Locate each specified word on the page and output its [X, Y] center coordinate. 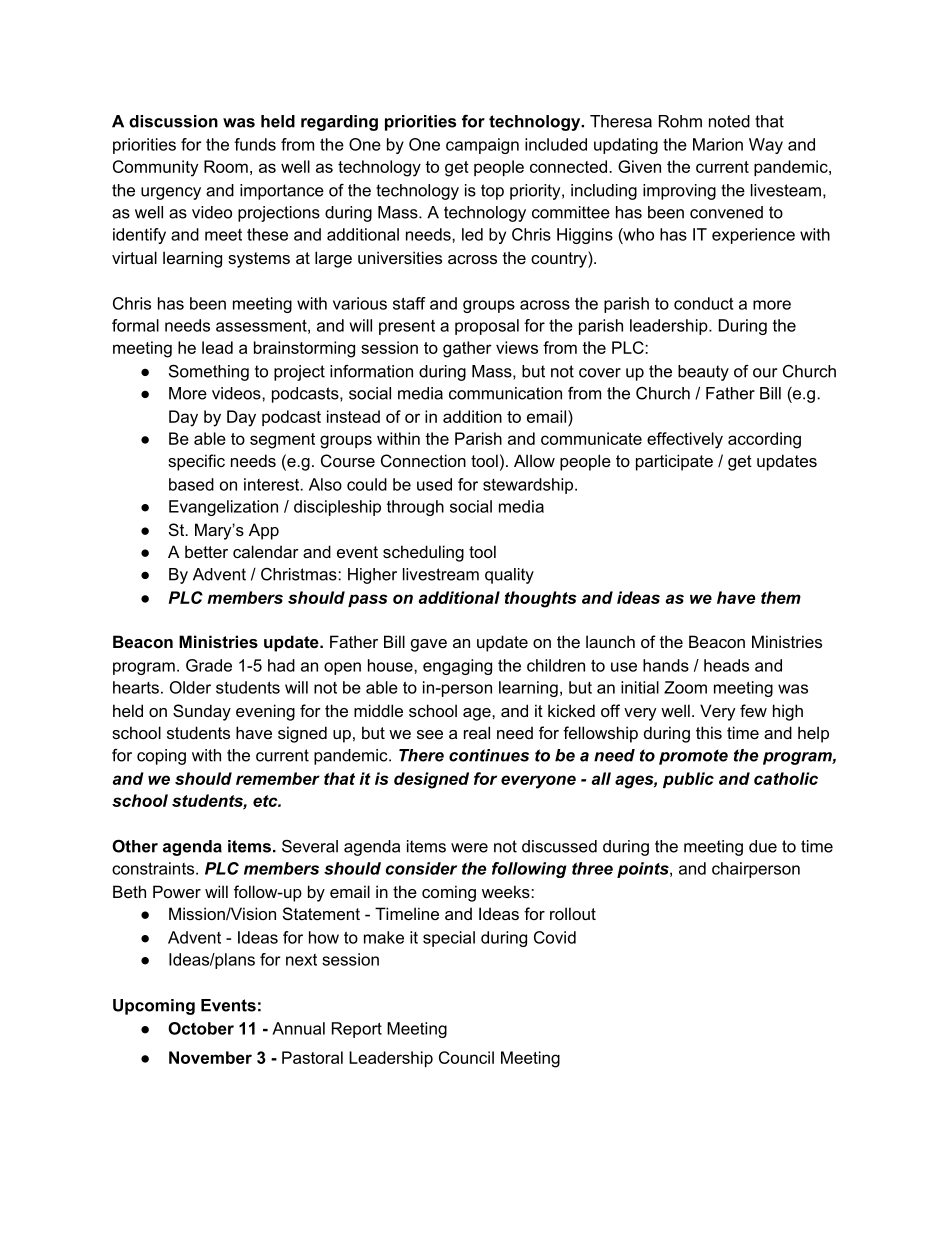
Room [226, 166]
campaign [482, 146]
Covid [555, 937]
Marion [718, 144]
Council [466, 1057]
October [201, 1028]
